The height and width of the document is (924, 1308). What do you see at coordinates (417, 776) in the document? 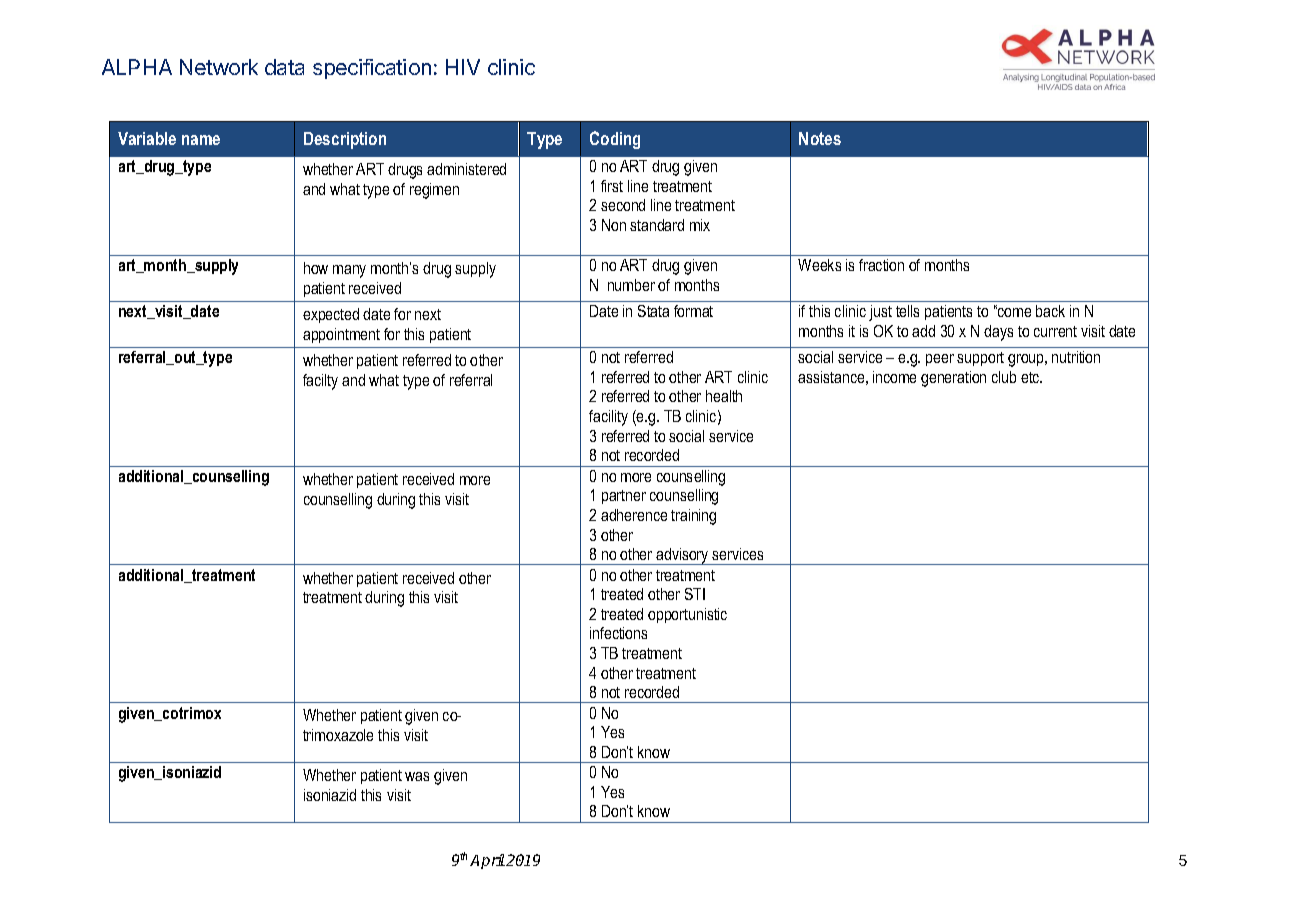
I see `was` at bounding box center [417, 776].
